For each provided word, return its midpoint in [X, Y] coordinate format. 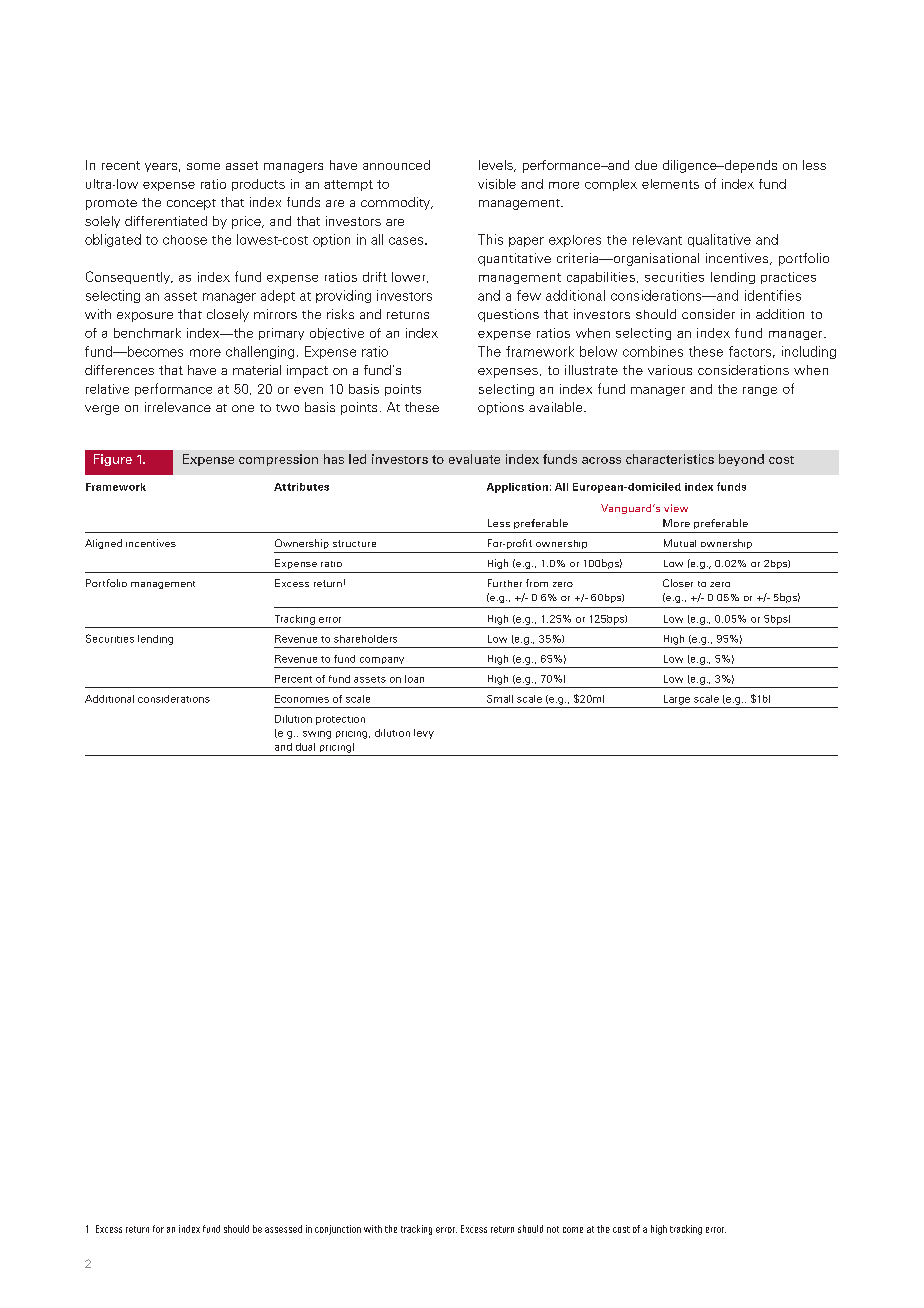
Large [677, 700]
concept [191, 204]
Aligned [103, 544]
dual [305, 747]
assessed [283, 1229]
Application [517, 488]
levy [424, 734]
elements [670, 184]
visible [497, 184]
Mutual [680, 543]
